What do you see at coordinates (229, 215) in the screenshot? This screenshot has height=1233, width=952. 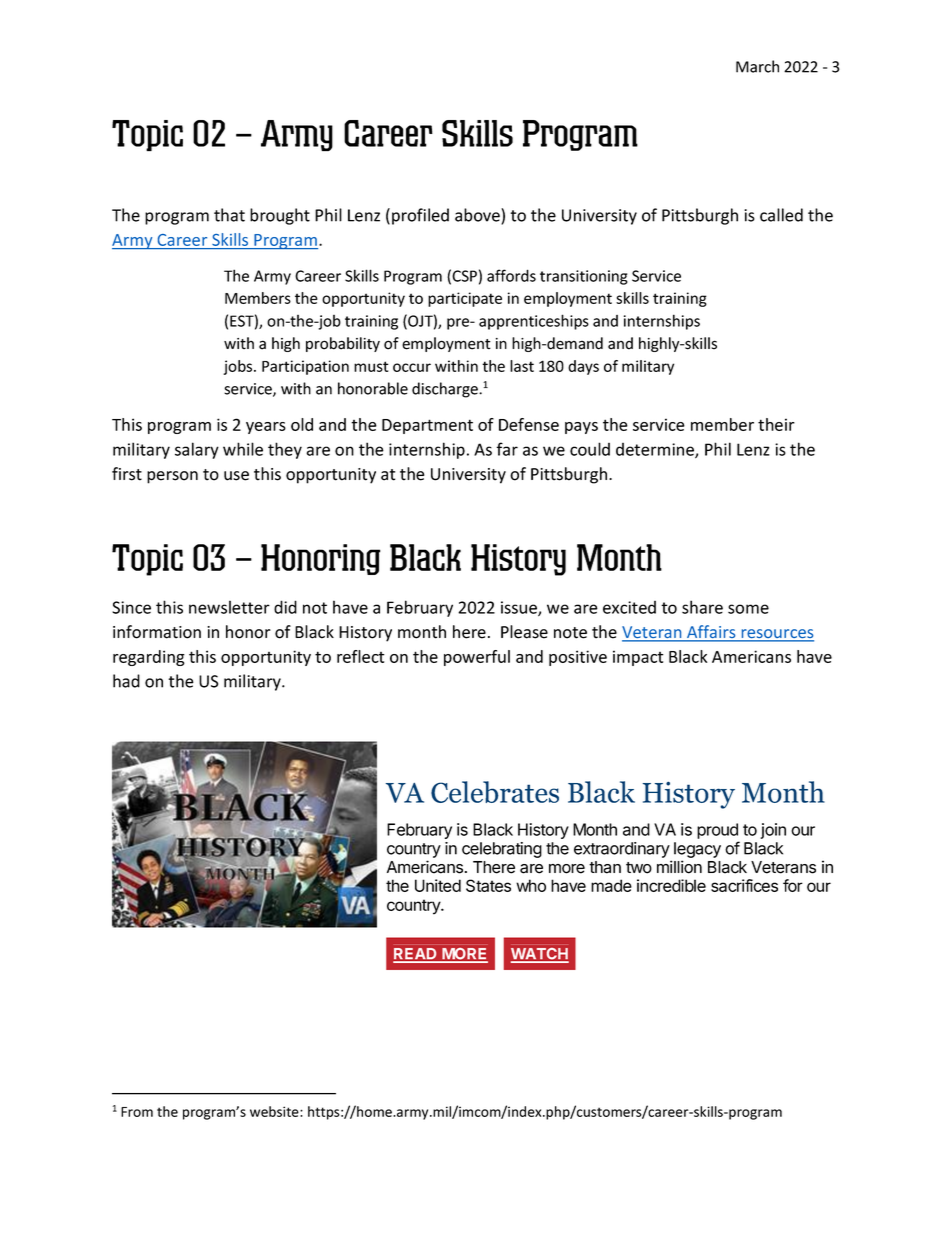 I see `that` at bounding box center [229, 215].
